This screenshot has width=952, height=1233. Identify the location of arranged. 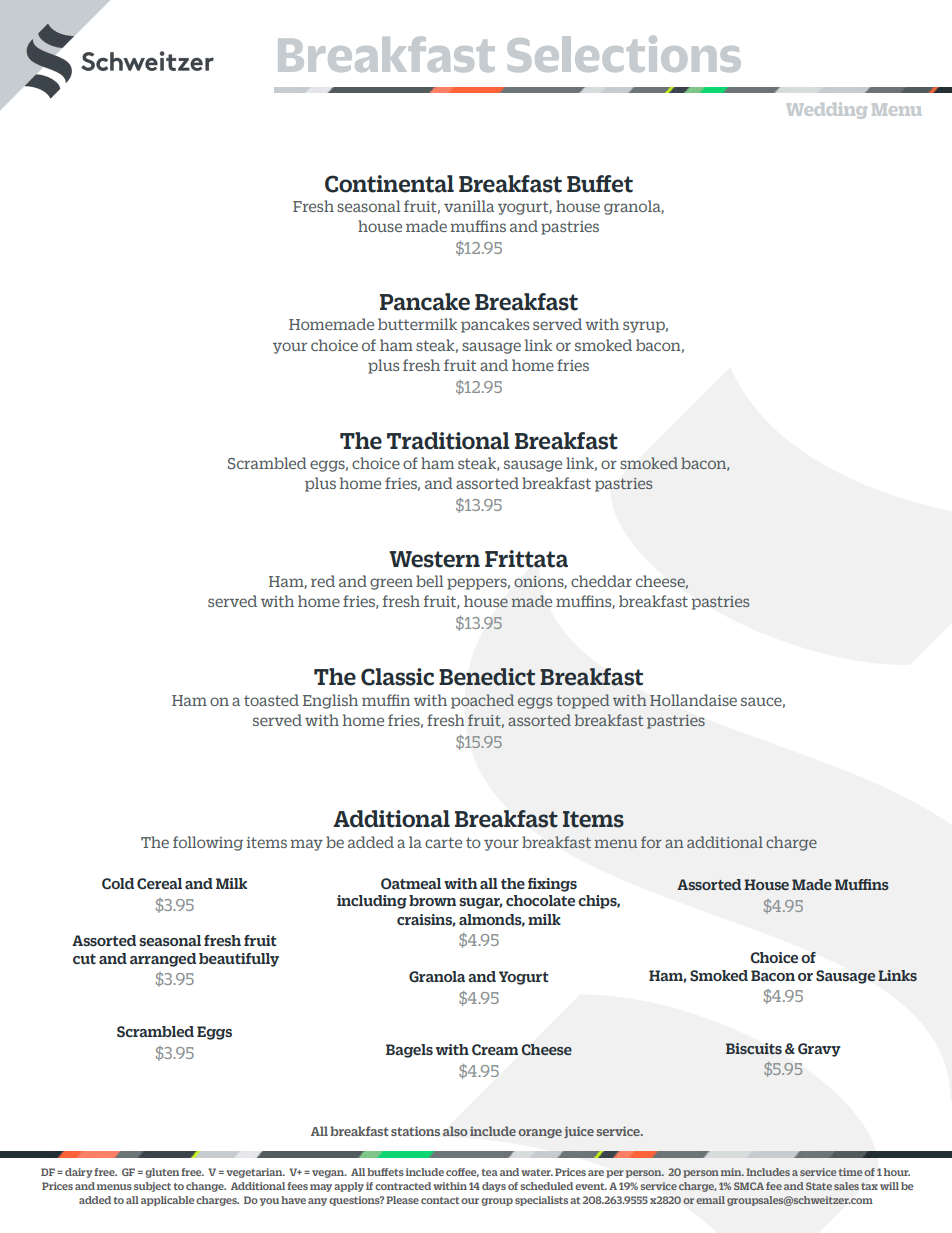
(163, 960).
